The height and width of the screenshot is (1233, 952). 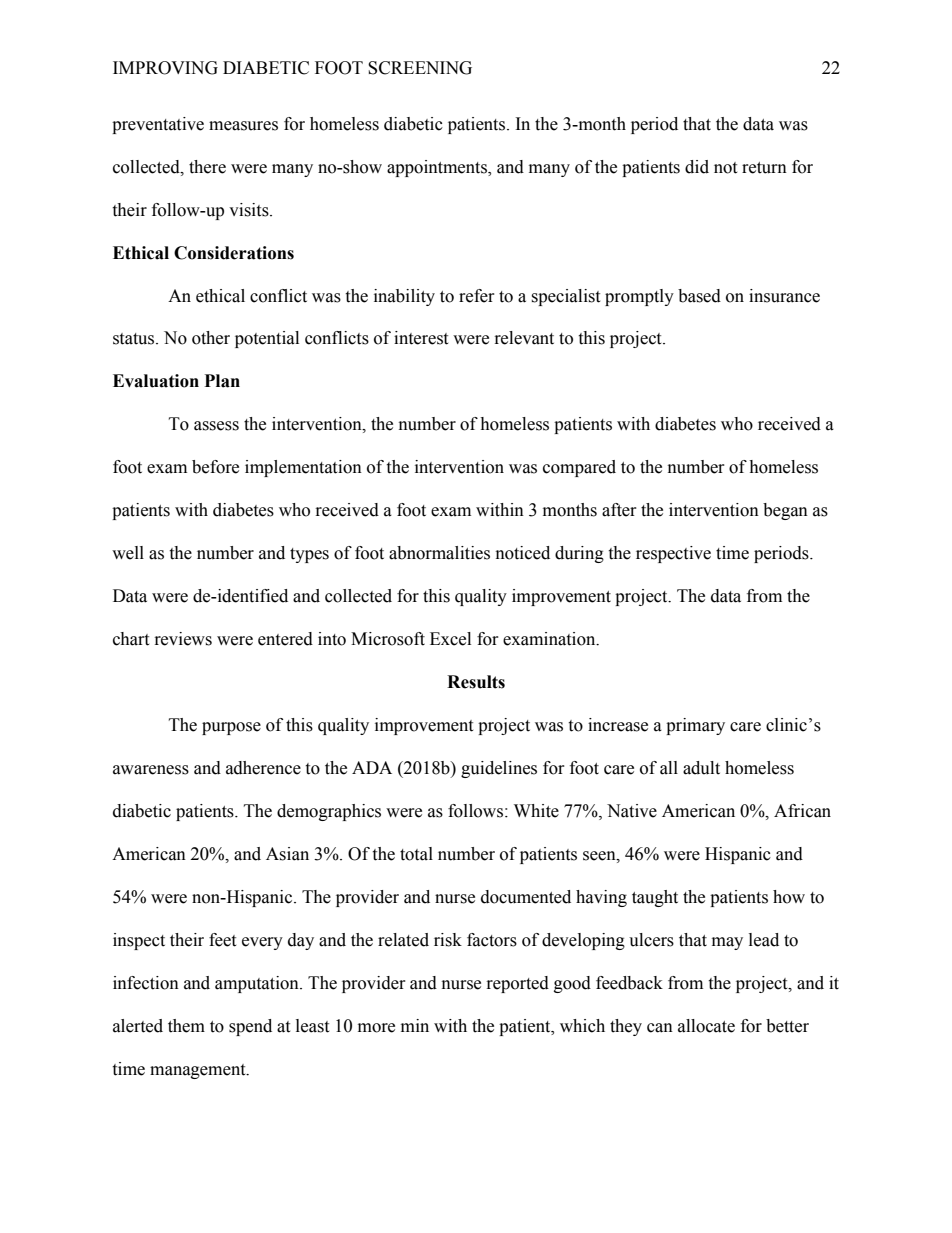 I want to click on Results, so click(x=476, y=682).
